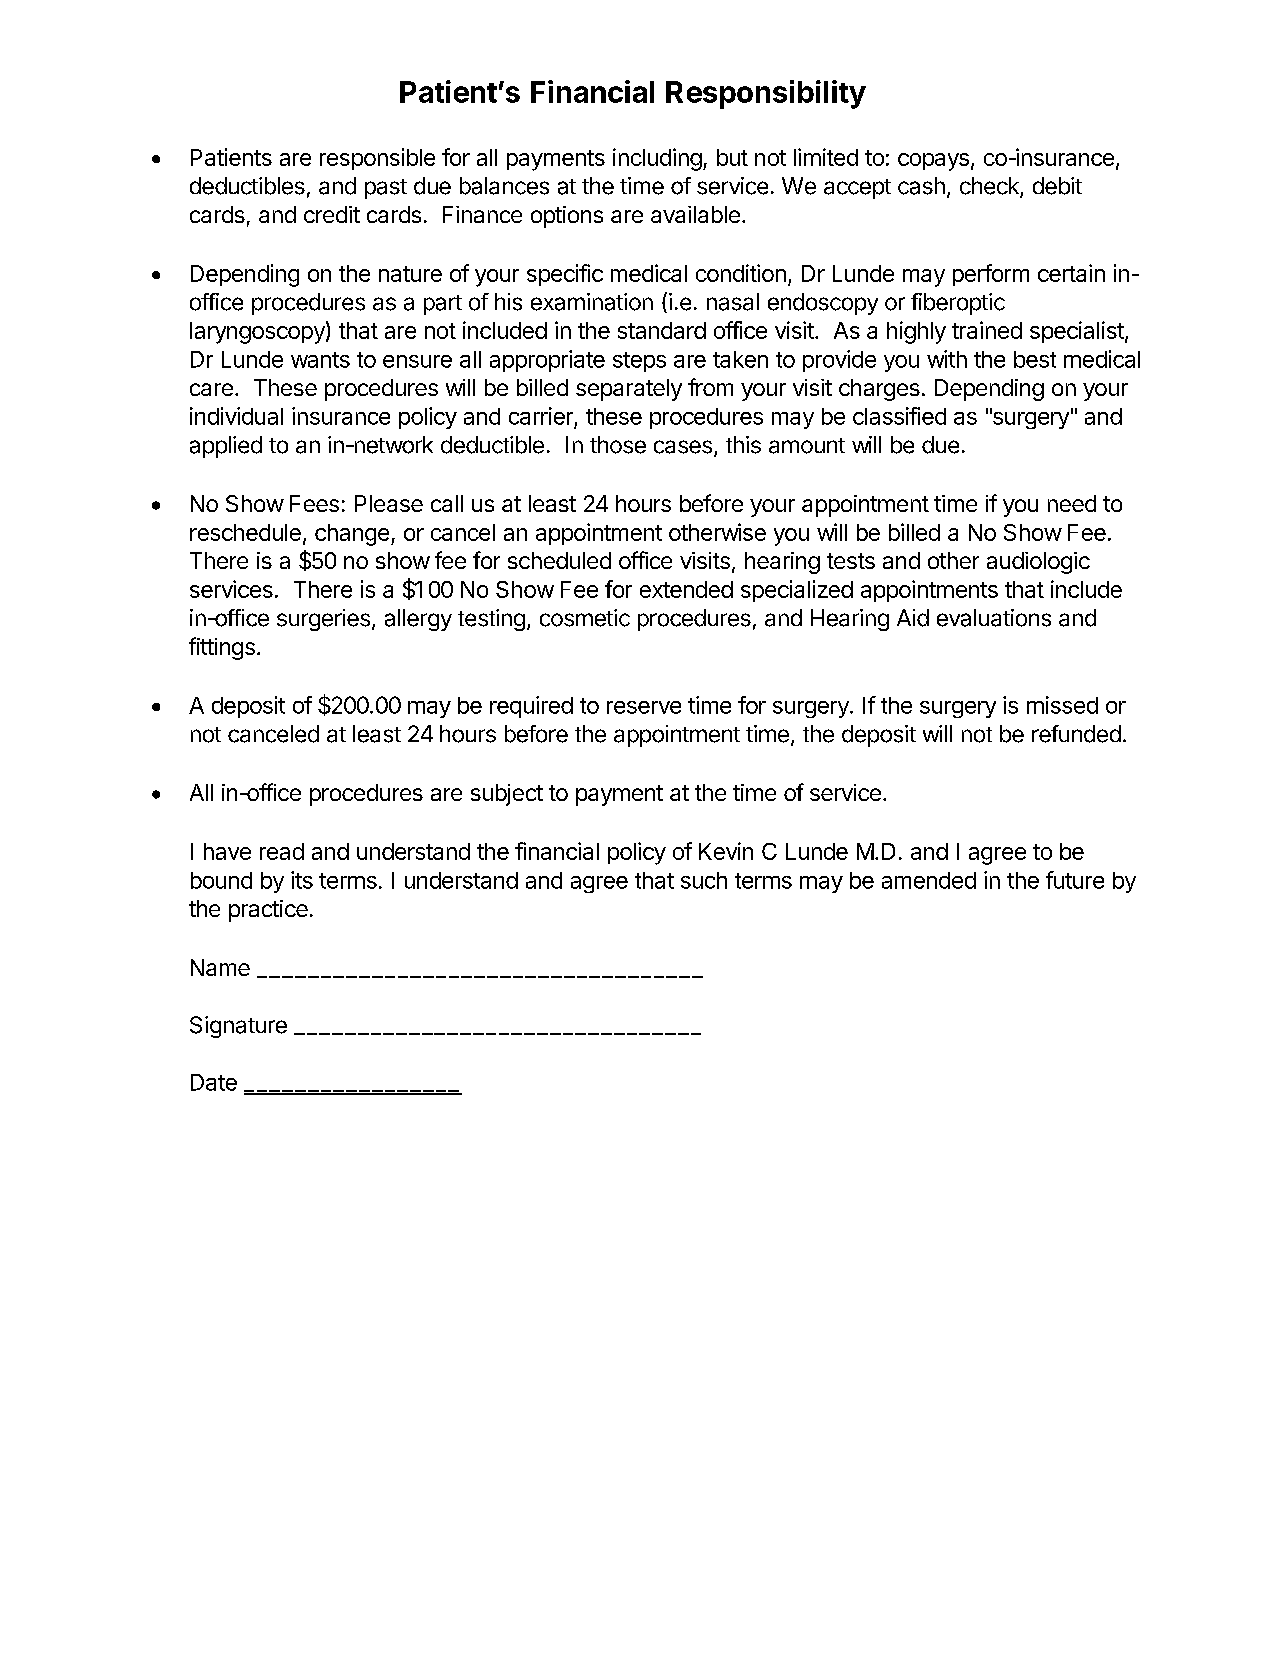  Describe the element at coordinates (947, 359) in the screenshot. I see `with` at that location.
